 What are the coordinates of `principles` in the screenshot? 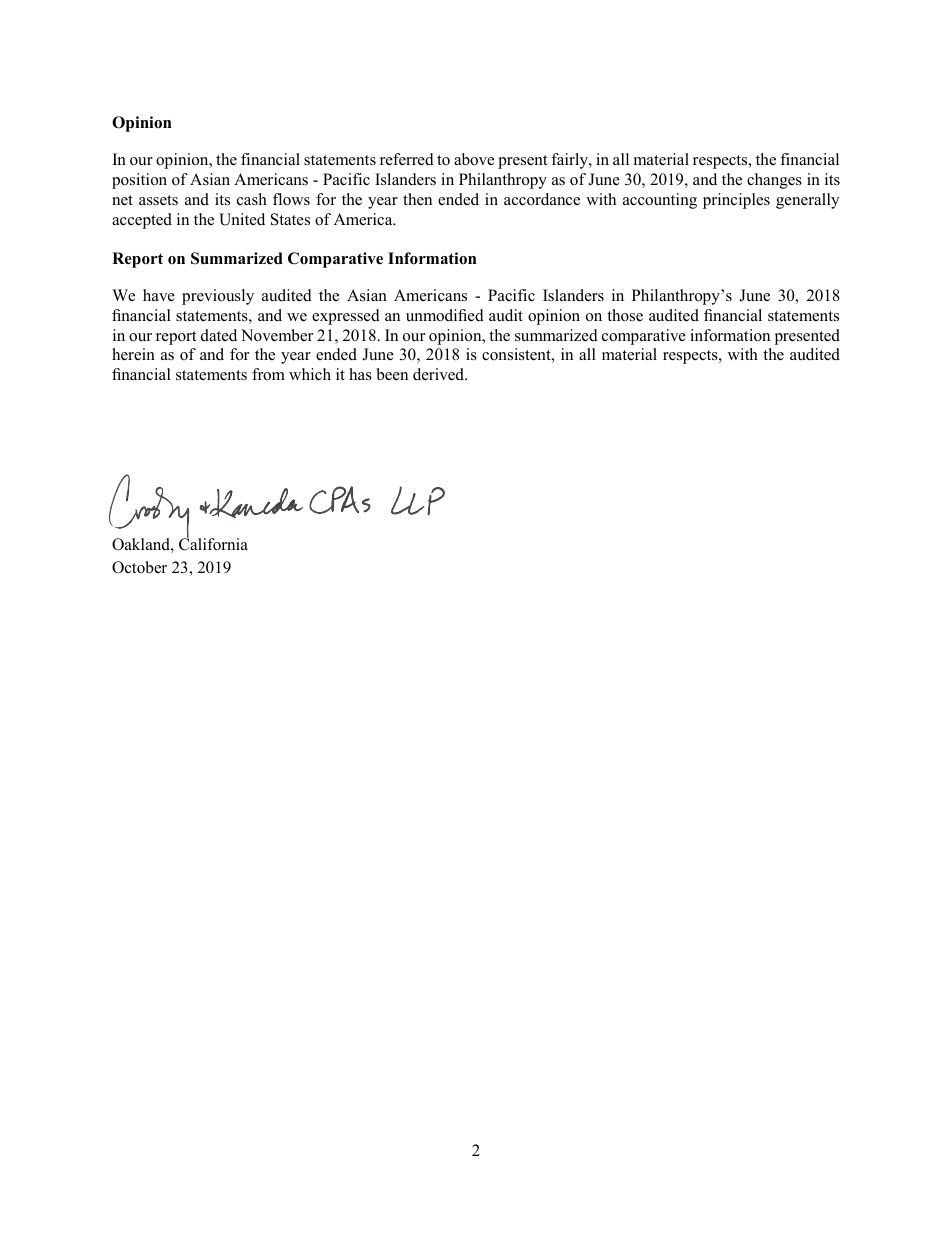 It's located at (736, 201).
